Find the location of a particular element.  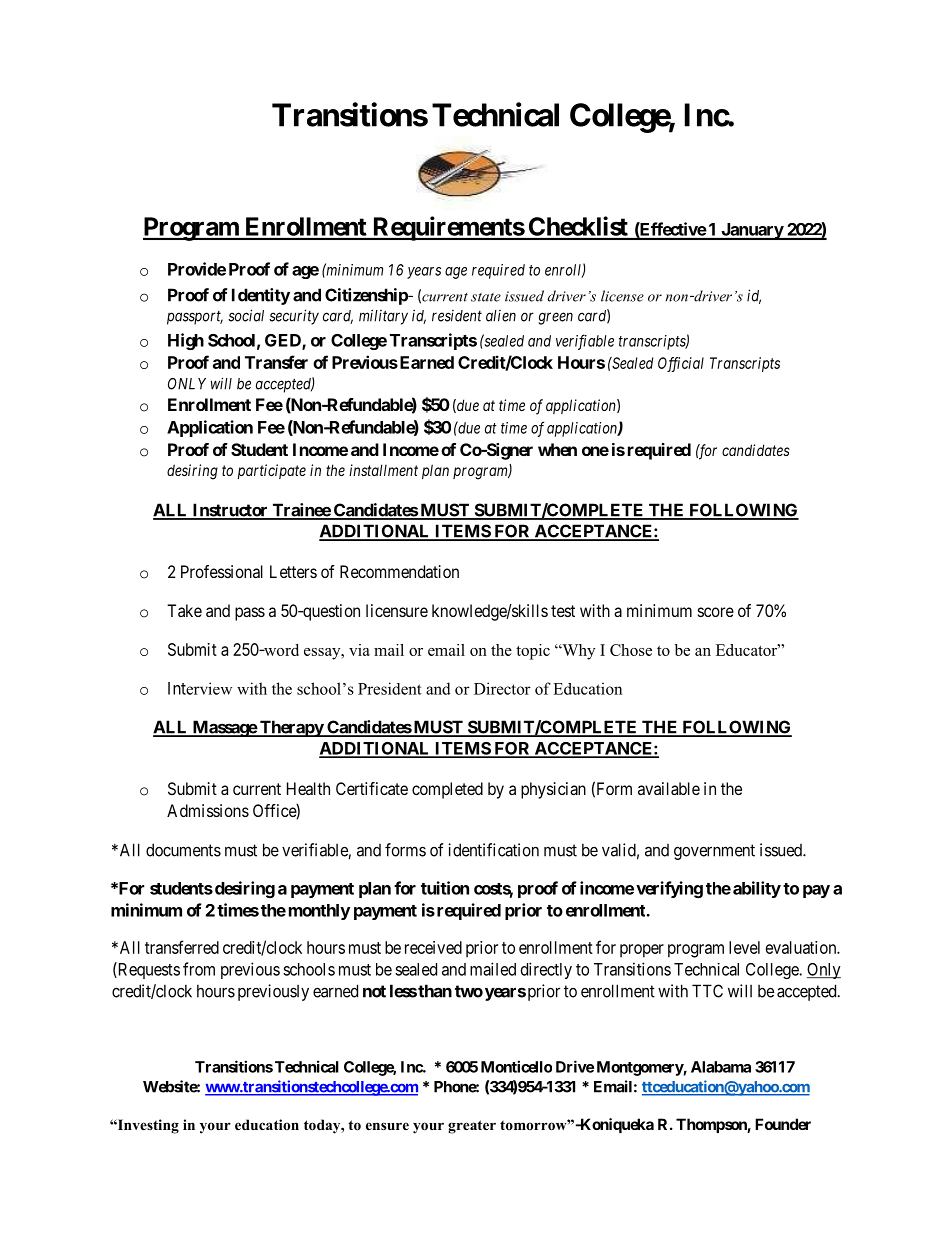

when is located at coordinates (557, 449).
